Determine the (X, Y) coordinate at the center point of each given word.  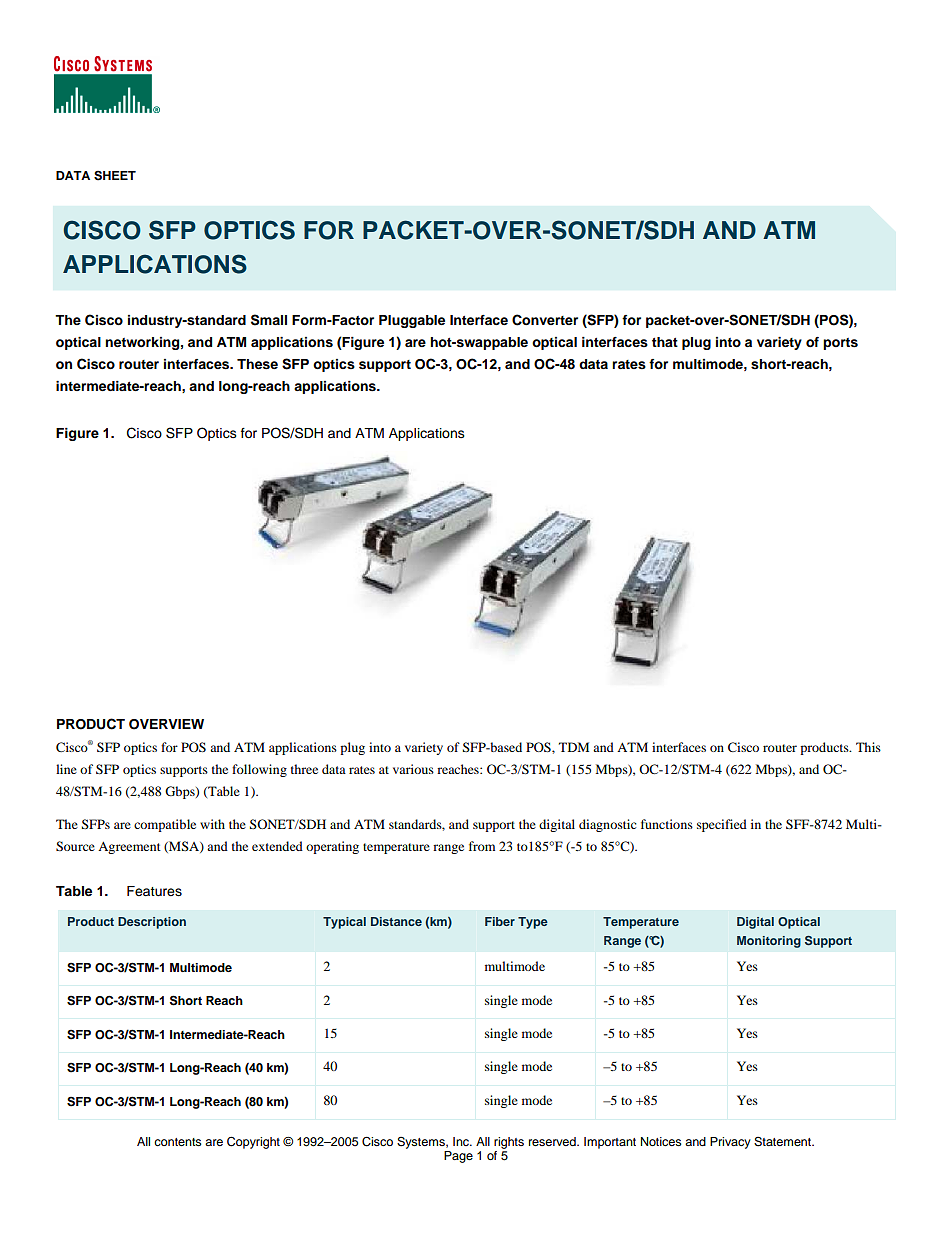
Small (269, 320)
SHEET (115, 175)
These (257, 364)
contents (178, 1142)
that (665, 342)
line (66, 769)
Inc (462, 1141)
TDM (574, 747)
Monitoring (769, 942)
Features (154, 891)
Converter (545, 320)
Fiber (500, 921)
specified (722, 825)
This (868, 747)
